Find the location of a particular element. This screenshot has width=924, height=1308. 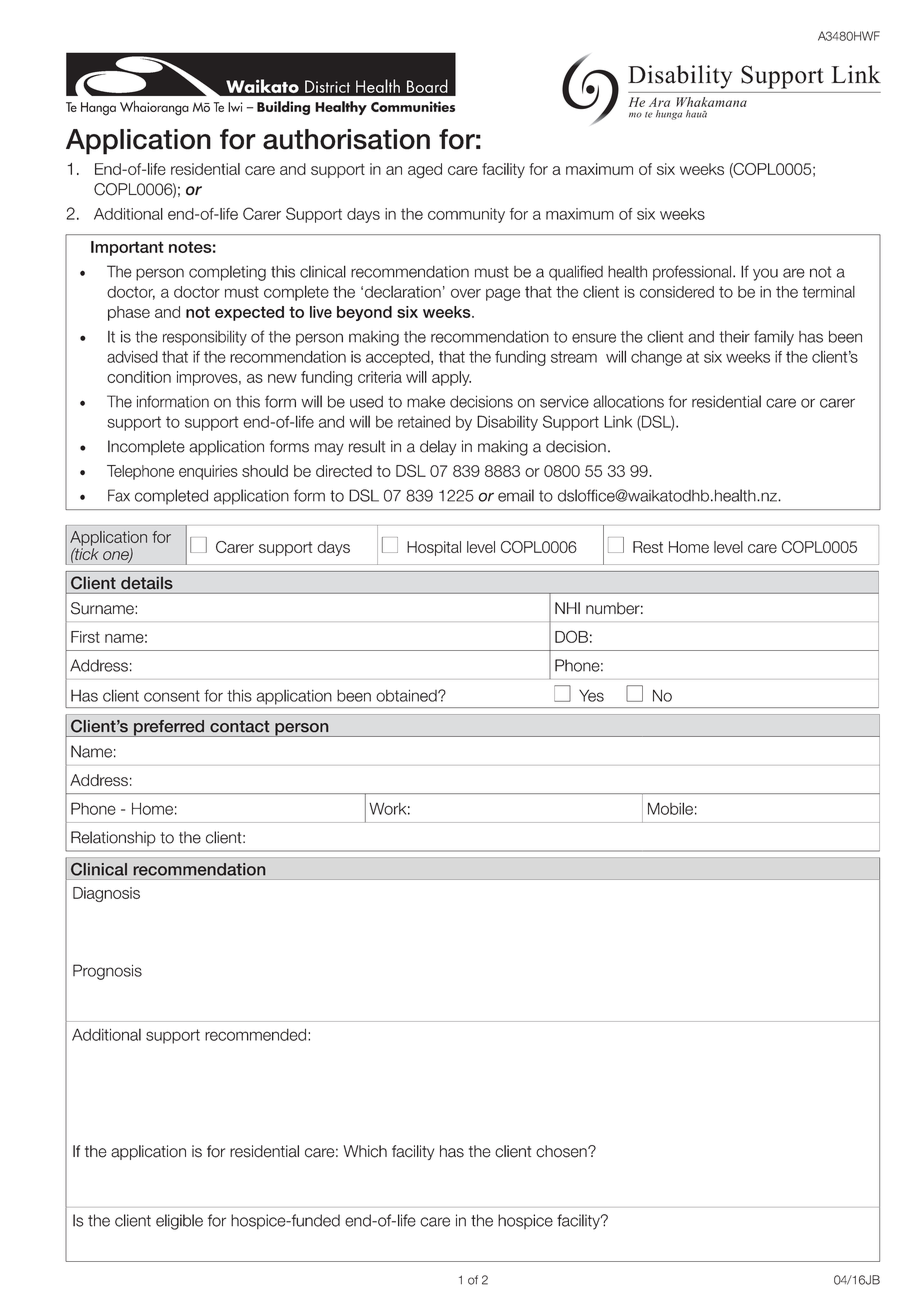

obtained is located at coordinates (407, 696).
